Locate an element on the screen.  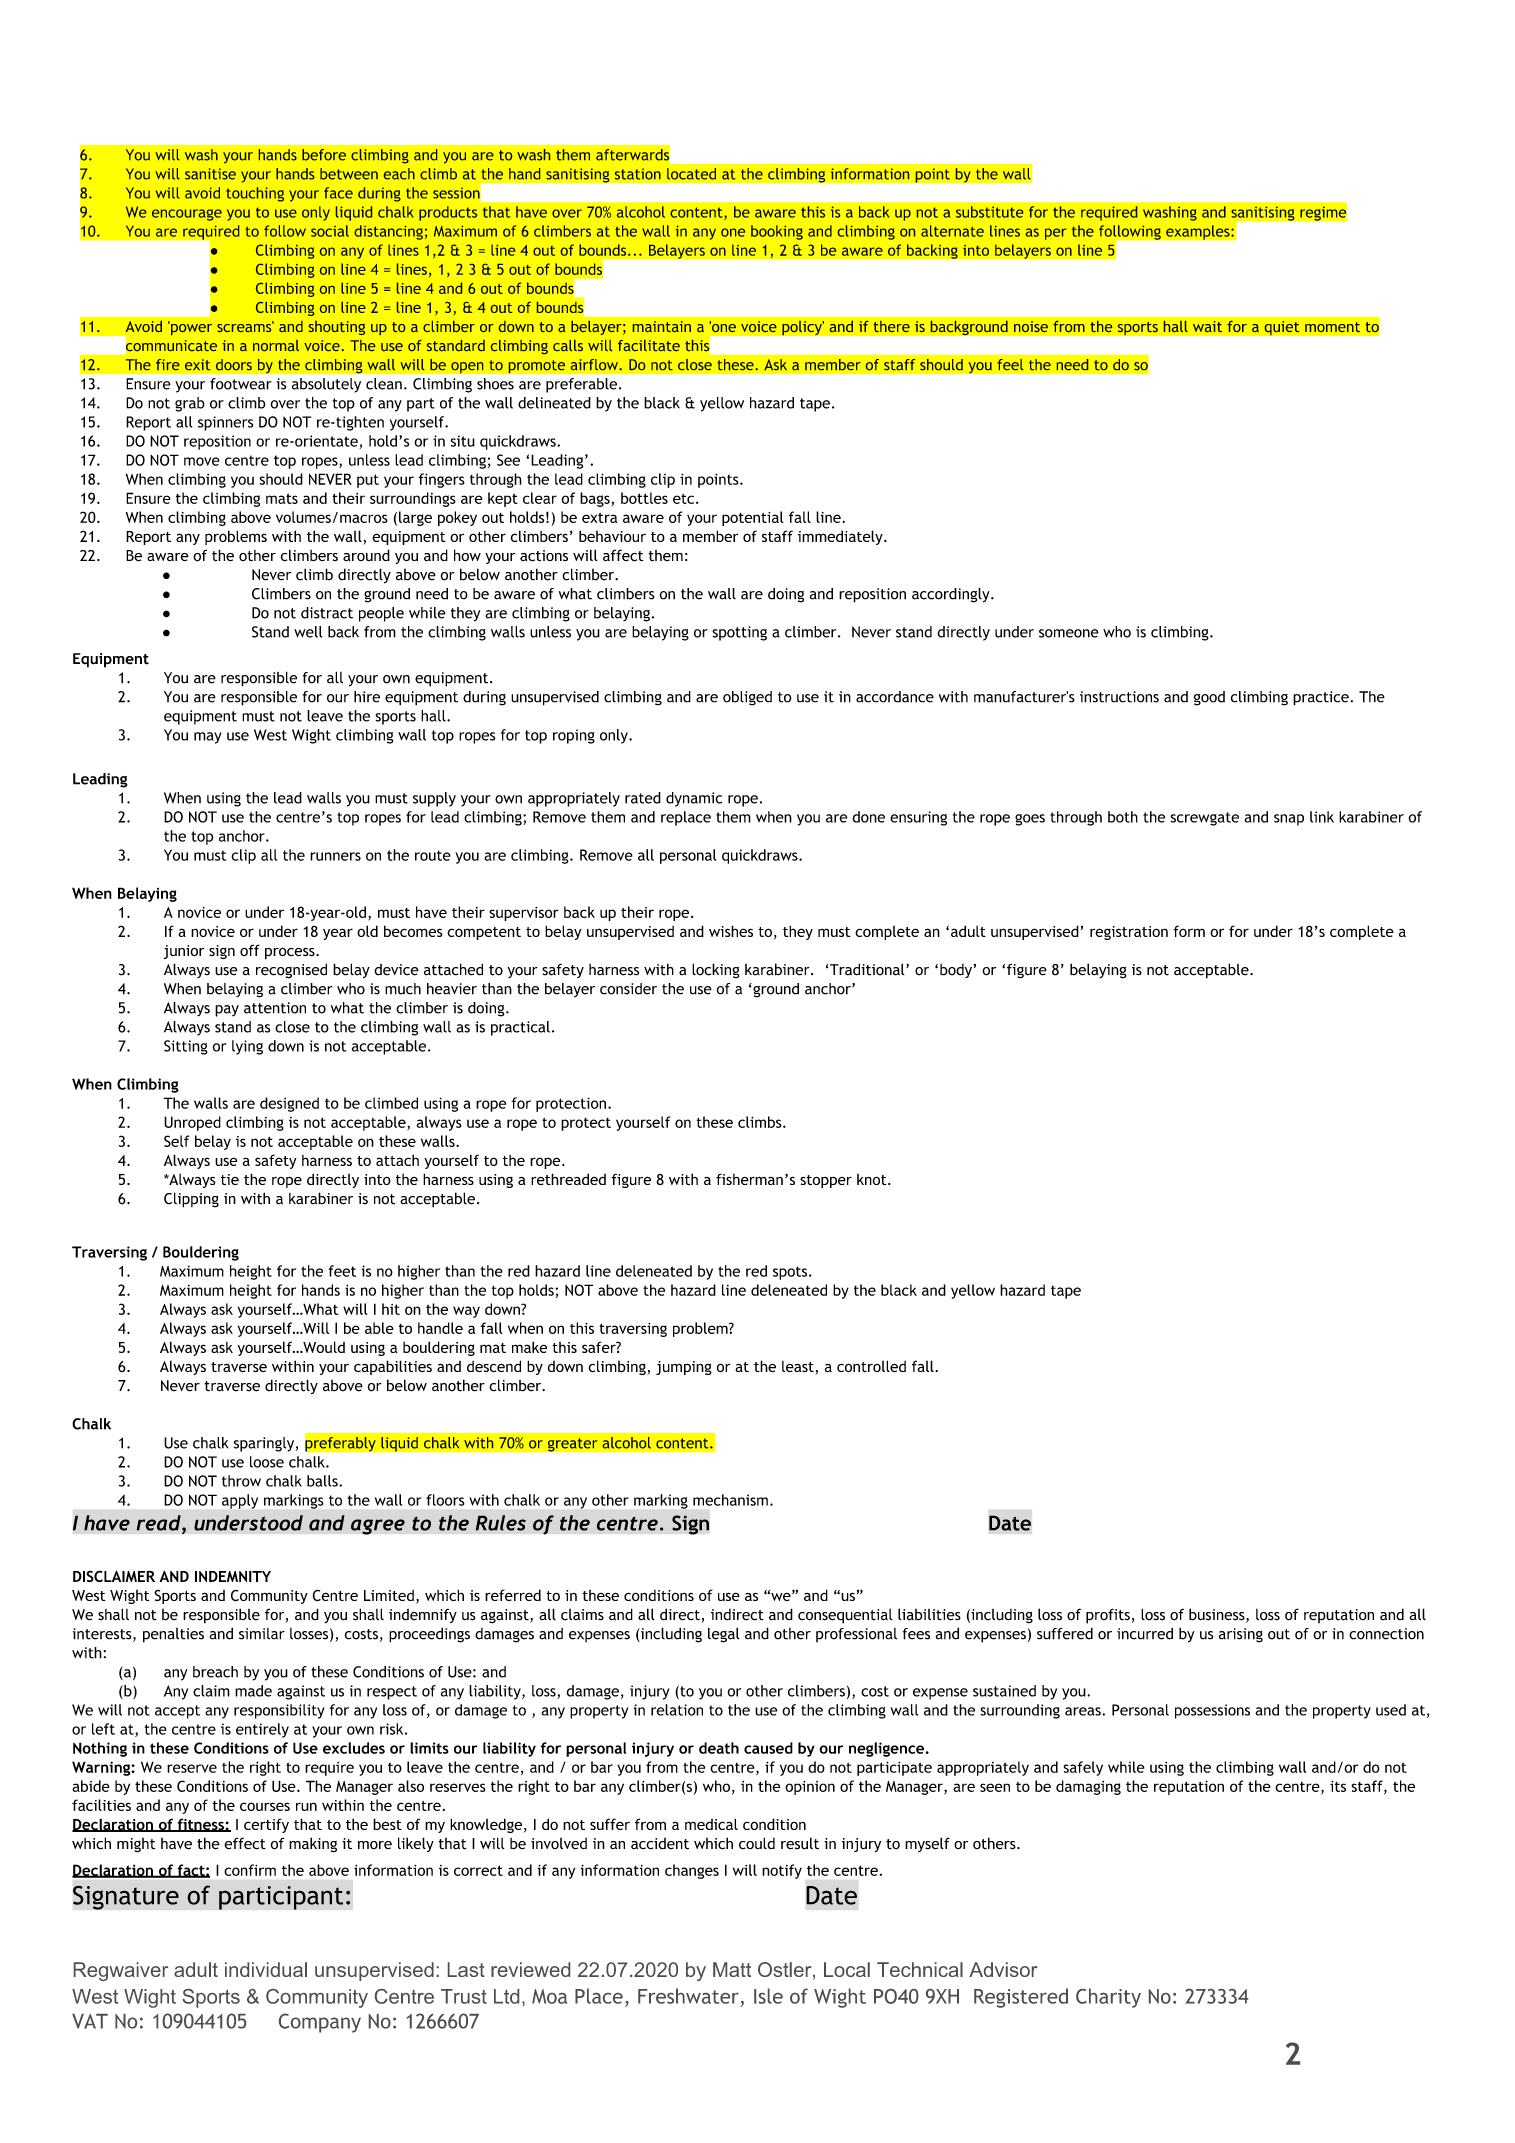
dynamic is located at coordinates (694, 799).
